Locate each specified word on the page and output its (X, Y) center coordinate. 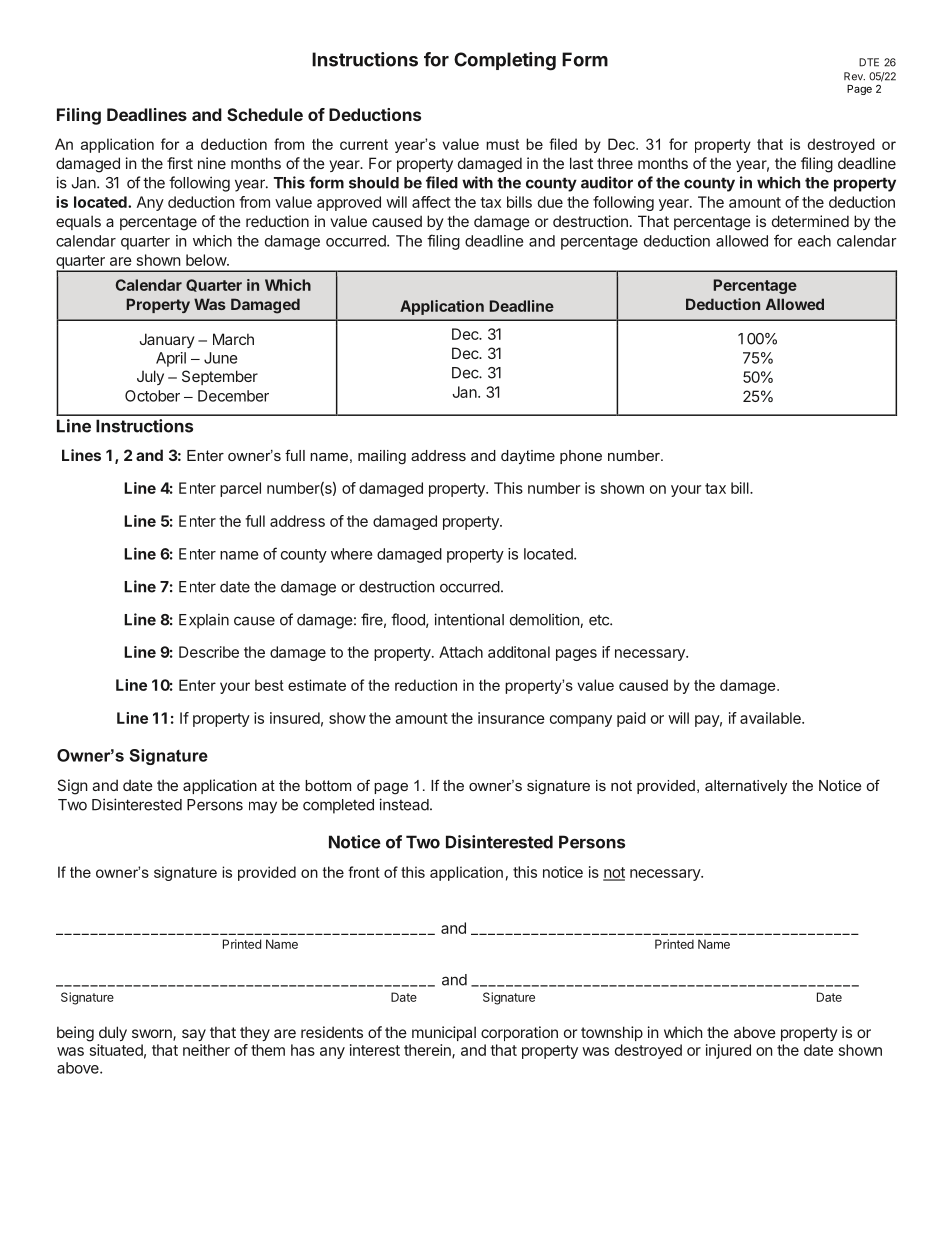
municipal (444, 1033)
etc (600, 620)
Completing (505, 61)
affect (431, 202)
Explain (204, 621)
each (814, 241)
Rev (854, 76)
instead (404, 804)
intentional (469, 619)
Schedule (265, 114)
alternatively (746, 787)
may (263, 807)
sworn (153, 1035)
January (167, 340)
